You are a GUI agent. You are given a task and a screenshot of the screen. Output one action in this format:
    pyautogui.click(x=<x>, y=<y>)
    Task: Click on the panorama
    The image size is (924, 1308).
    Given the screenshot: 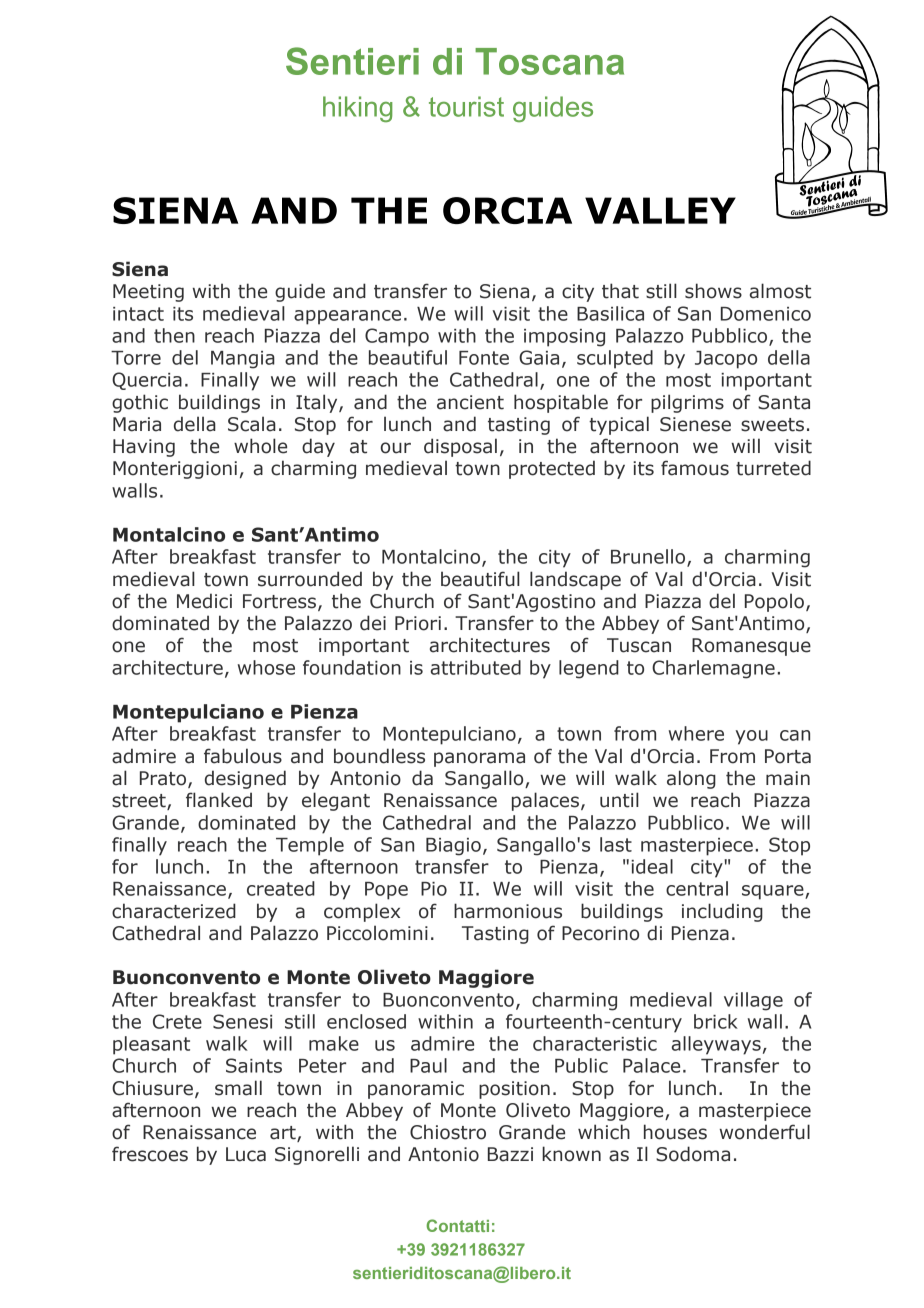 What is the action you would take?
    pyautogui.click(x=479, y=759)
